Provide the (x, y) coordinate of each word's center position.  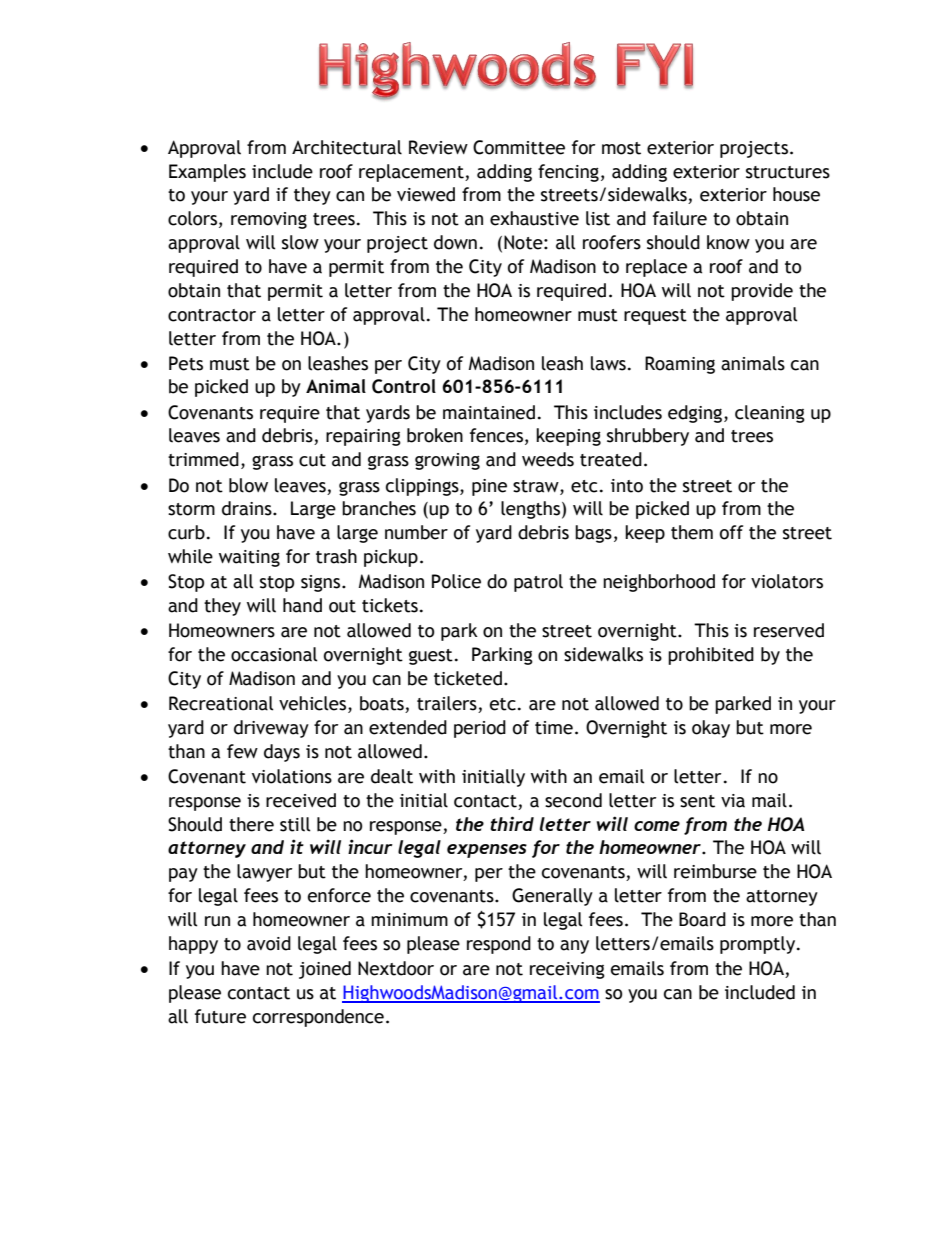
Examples (207, 173)
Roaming (680, 365)
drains (248, 508)
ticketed (468, 678)
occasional (274, 654)
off (731, 532)
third (512, 823)
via (733, 801)
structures (788, 172)
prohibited (711, 656)
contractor (212, 315)
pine (489, 487)
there (251, 824)
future (220, 1016)
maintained (489, 412)
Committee (519, 147)
